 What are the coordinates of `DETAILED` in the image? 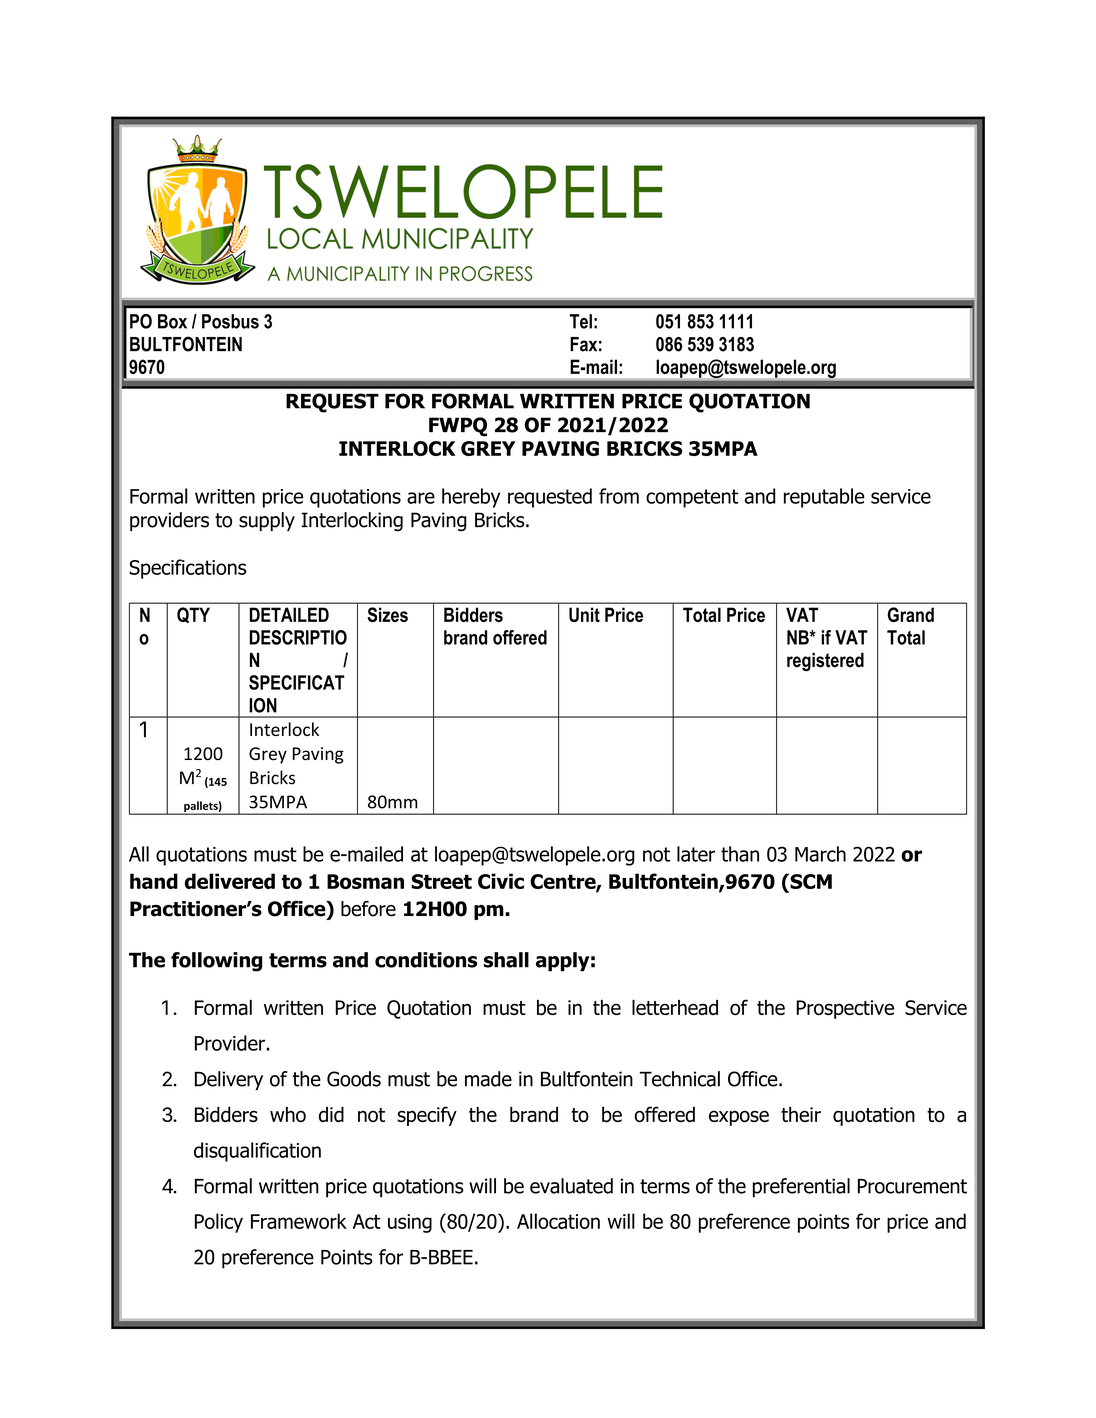 It's located at (289, 614).
